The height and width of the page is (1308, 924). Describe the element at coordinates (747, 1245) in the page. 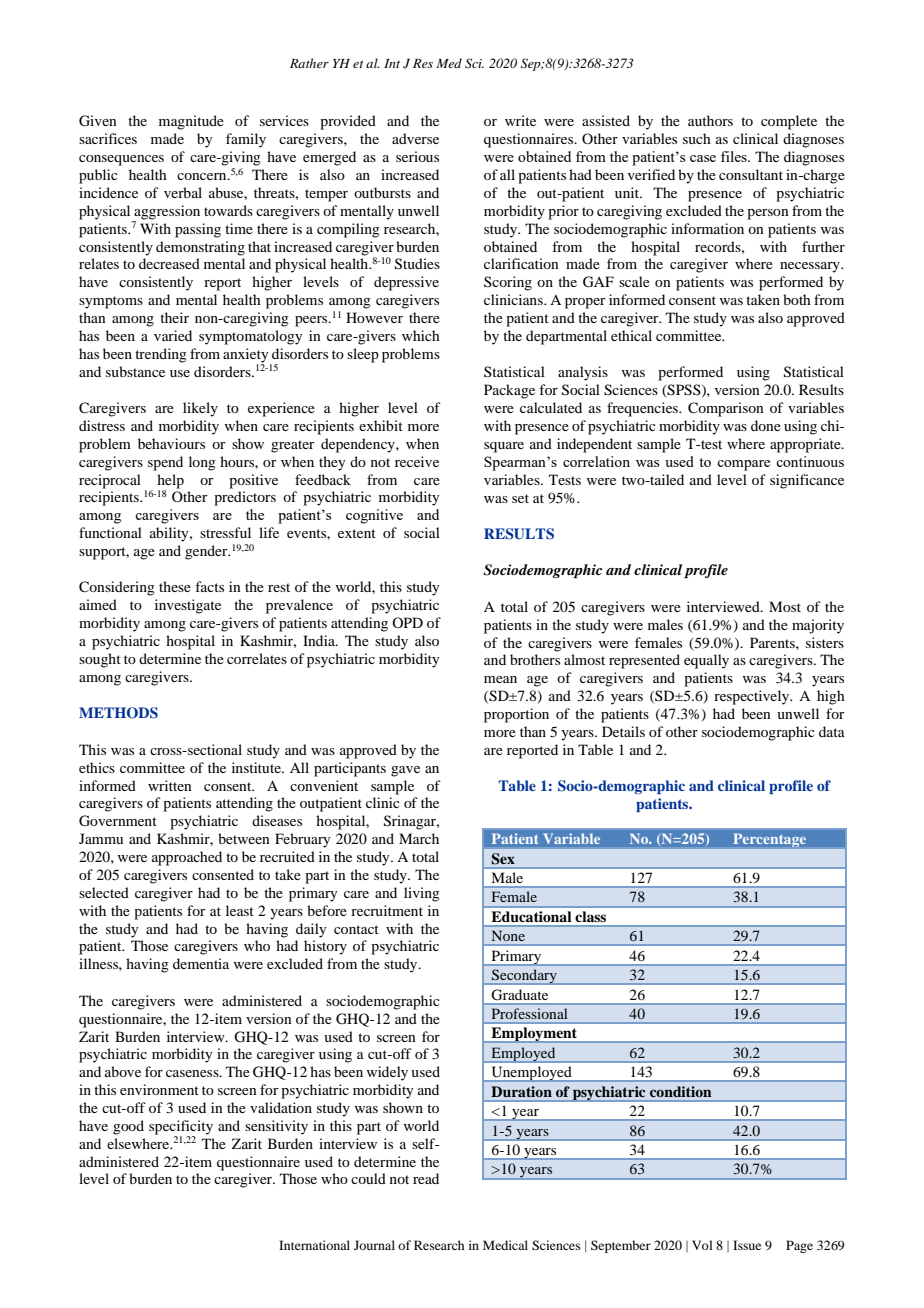

I see `Issue` at that location.
